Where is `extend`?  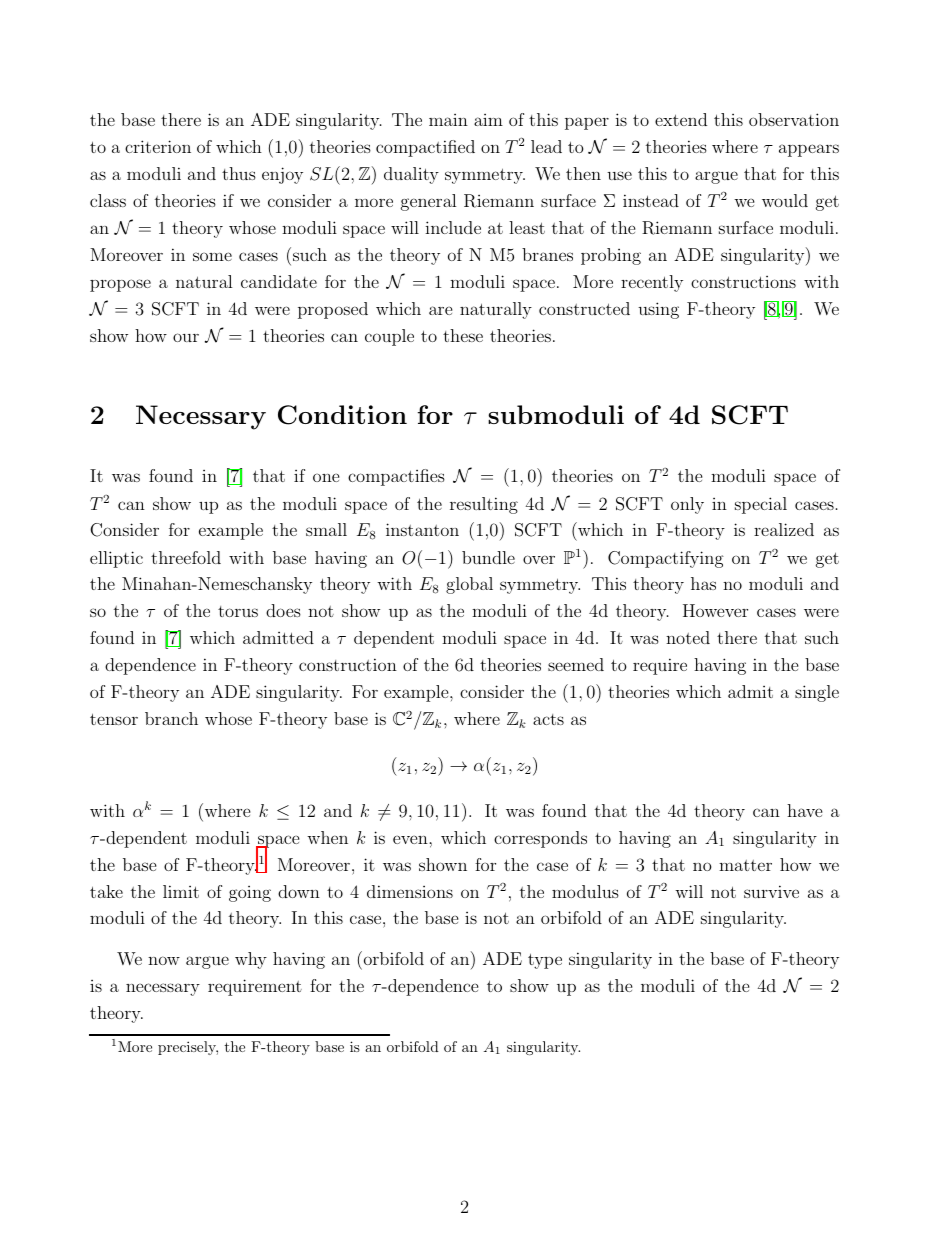 extend is located at coordinates (681, 119).
